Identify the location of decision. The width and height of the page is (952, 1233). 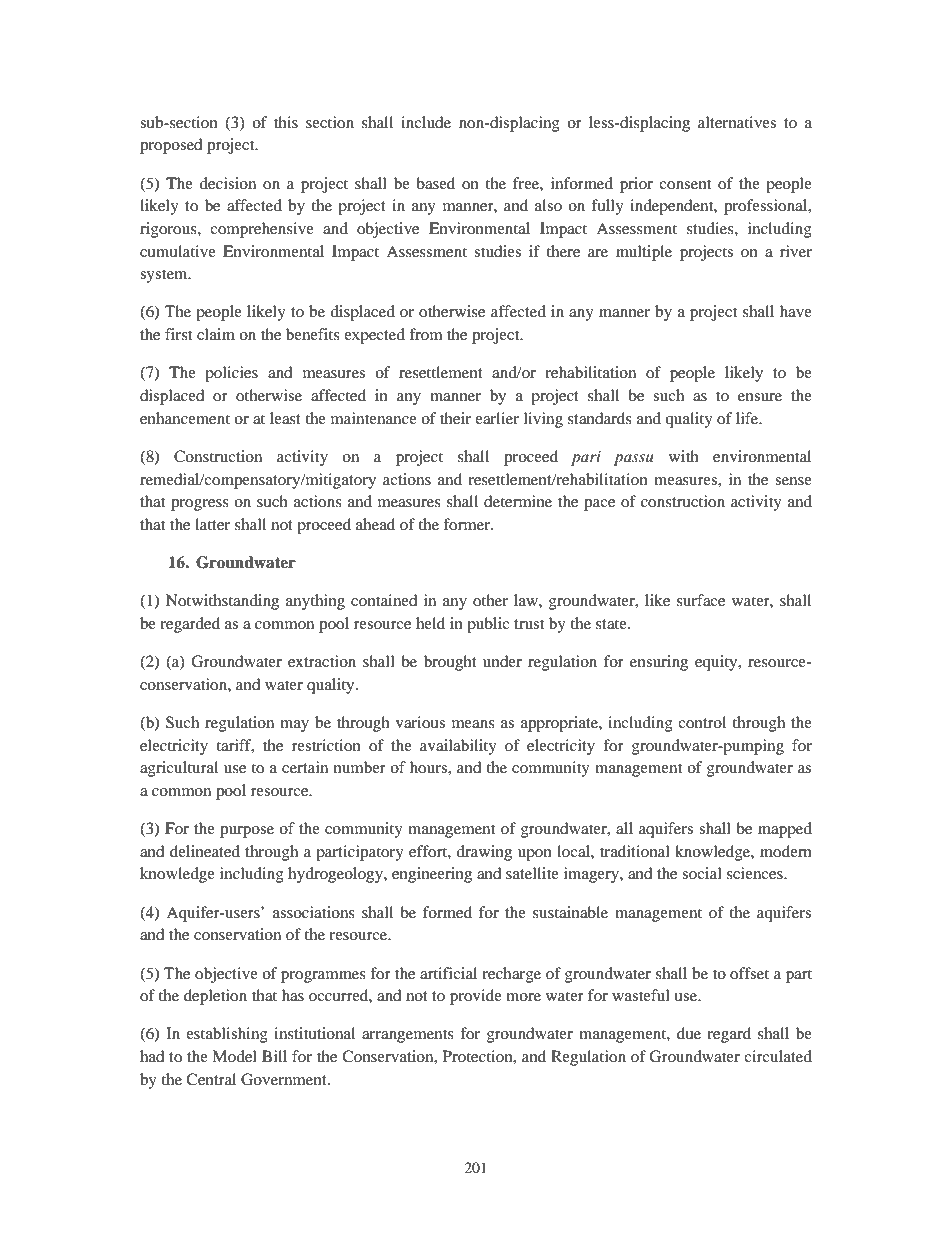
(227, 183).
